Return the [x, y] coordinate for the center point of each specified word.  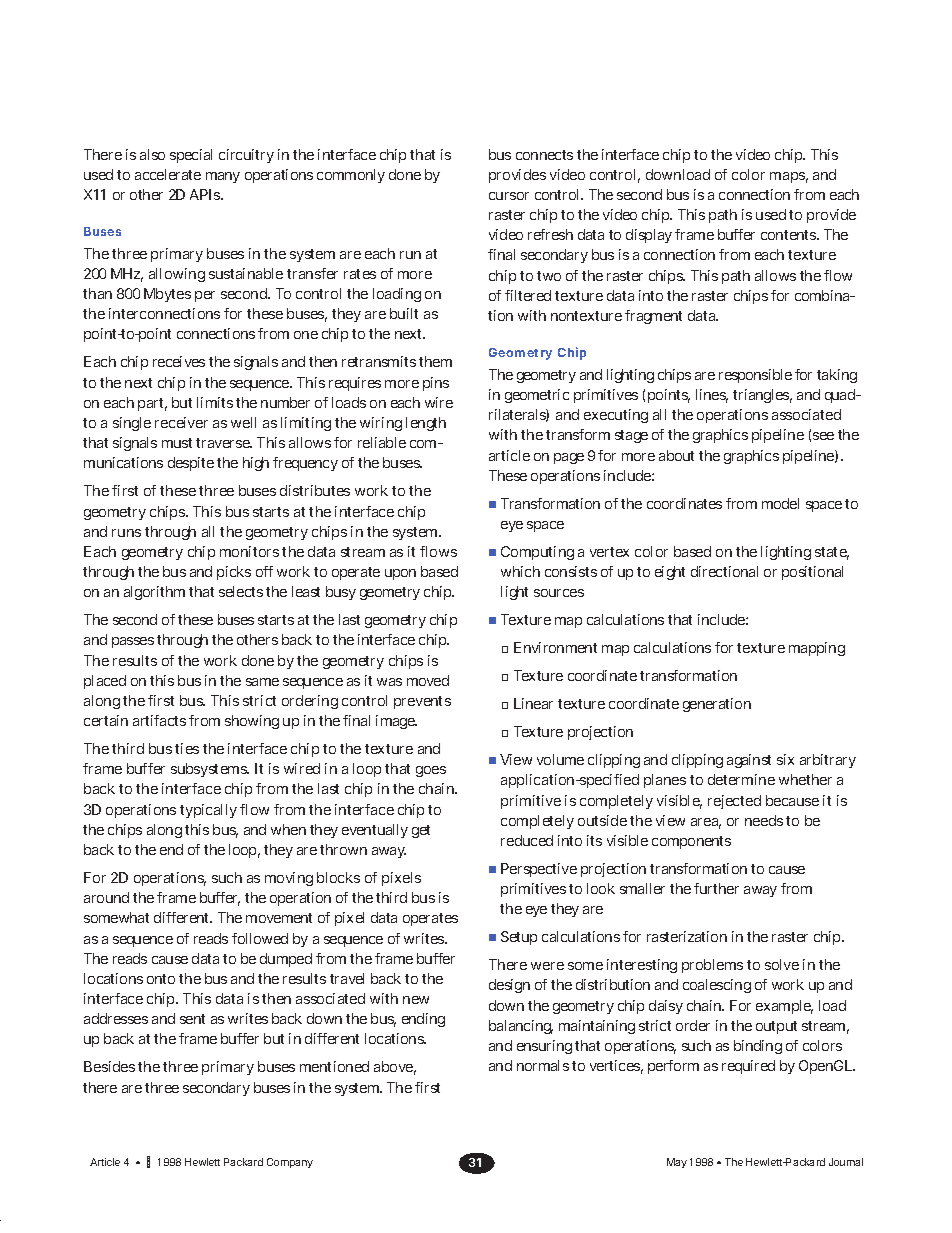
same [262, 682]
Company [290, 1163]
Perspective [539, 870]
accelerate [168, 174]
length [426, 424]
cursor [509, 196]
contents [789, 235]
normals [543, 1065]
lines [712, 396]
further [716, 888]
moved [428, 680]
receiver [181, 422]
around [106, 897]
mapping [817, 649]
